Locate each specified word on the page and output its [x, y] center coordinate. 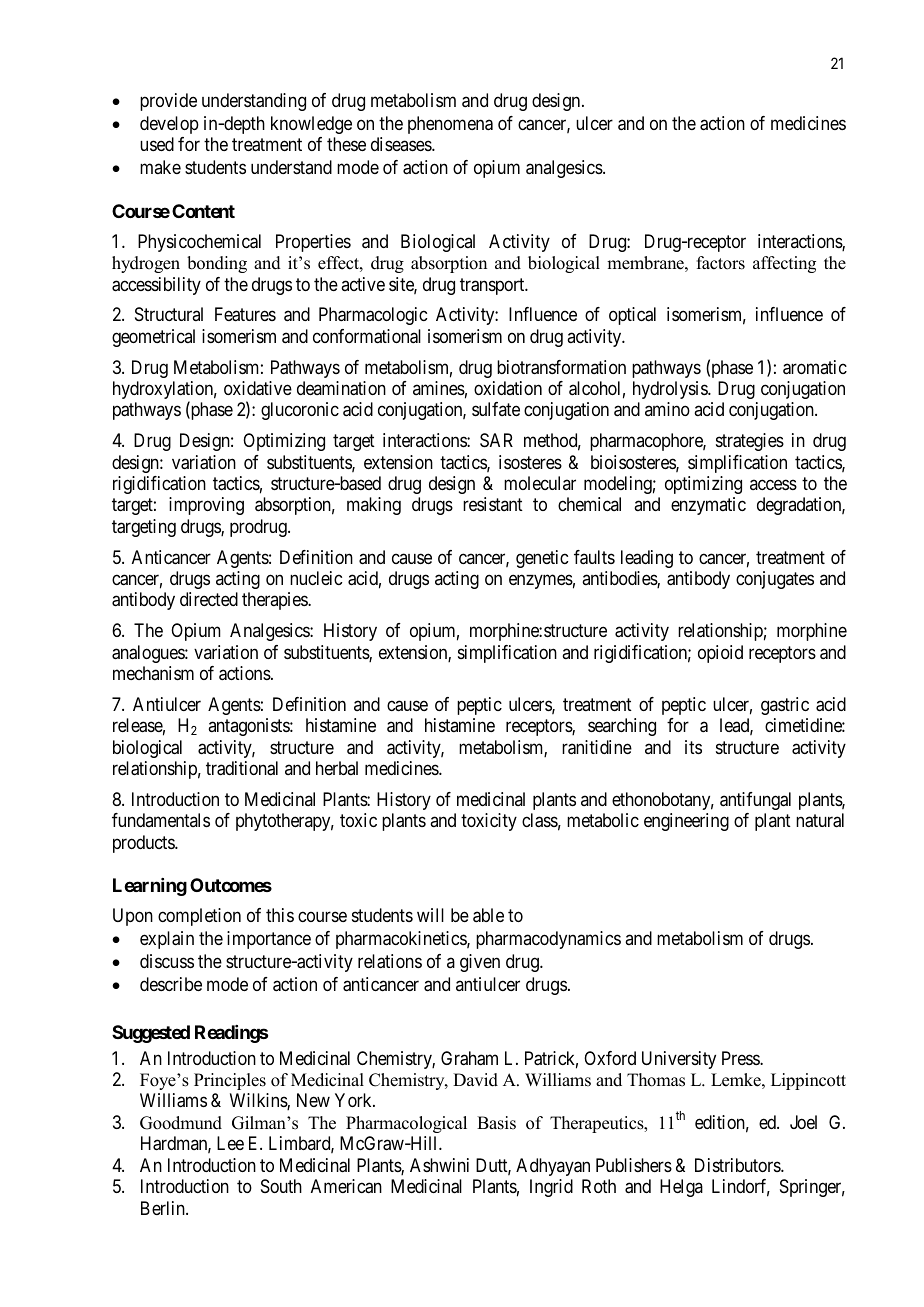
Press [741, 1058]
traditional [242, 768]
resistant [493, 504]
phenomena [450, 125]
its [693, 747]
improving [206, 506]
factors [721, 263]
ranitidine [597, 747]
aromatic [815, 367]
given [480, 963]
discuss [167, 961]
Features [245, 314]
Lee [230, 1143]
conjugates [775, 580]
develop [169, 125]
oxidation [508, 388]
